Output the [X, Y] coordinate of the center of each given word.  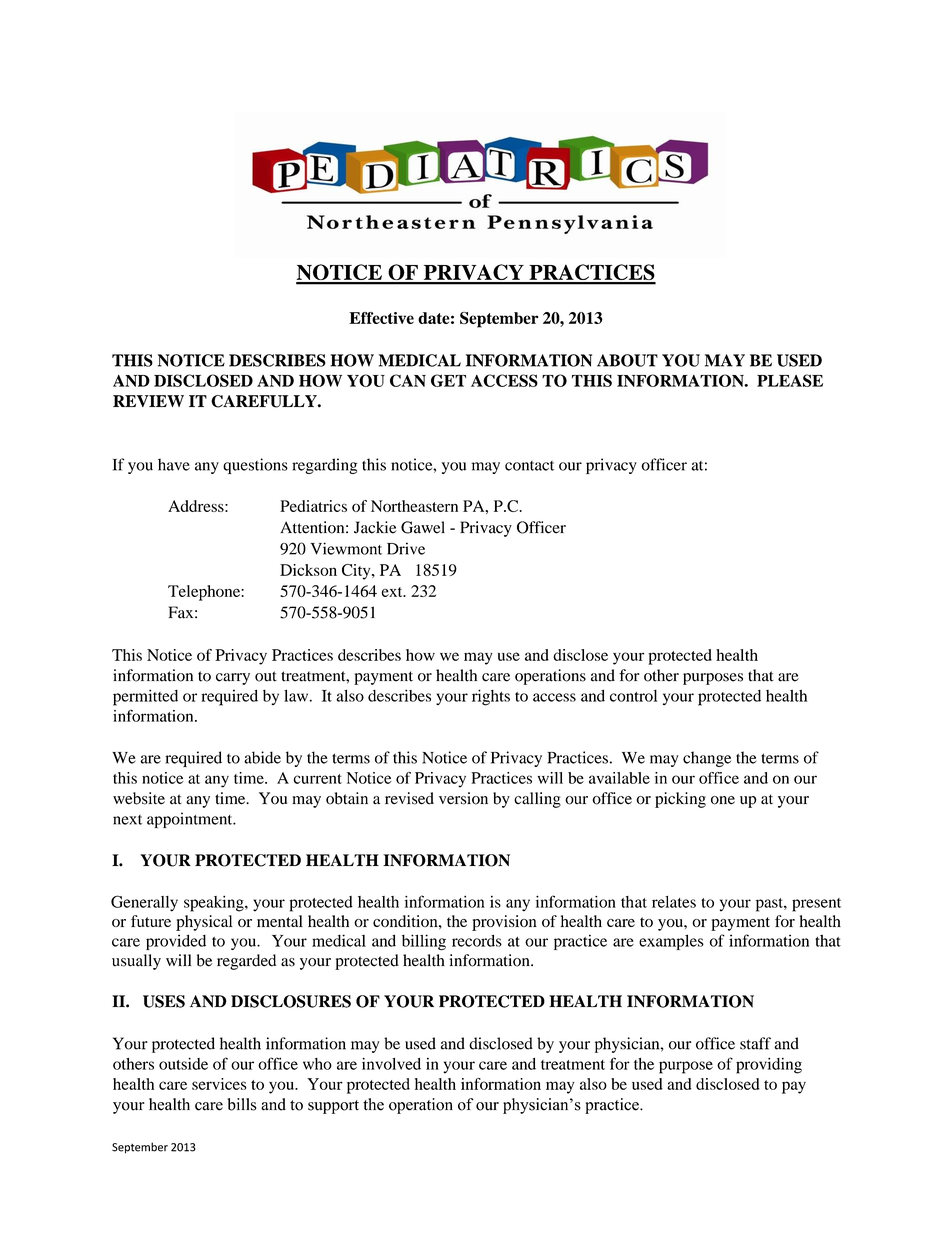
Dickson [308, 570]
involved [391, 1064]
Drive [406, 548]
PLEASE [790, 380]
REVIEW [148, 401]
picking [680, 800]
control [633, 696]
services [219, 1084]
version [463, 798]
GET [448, 380]
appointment [191, 820]
